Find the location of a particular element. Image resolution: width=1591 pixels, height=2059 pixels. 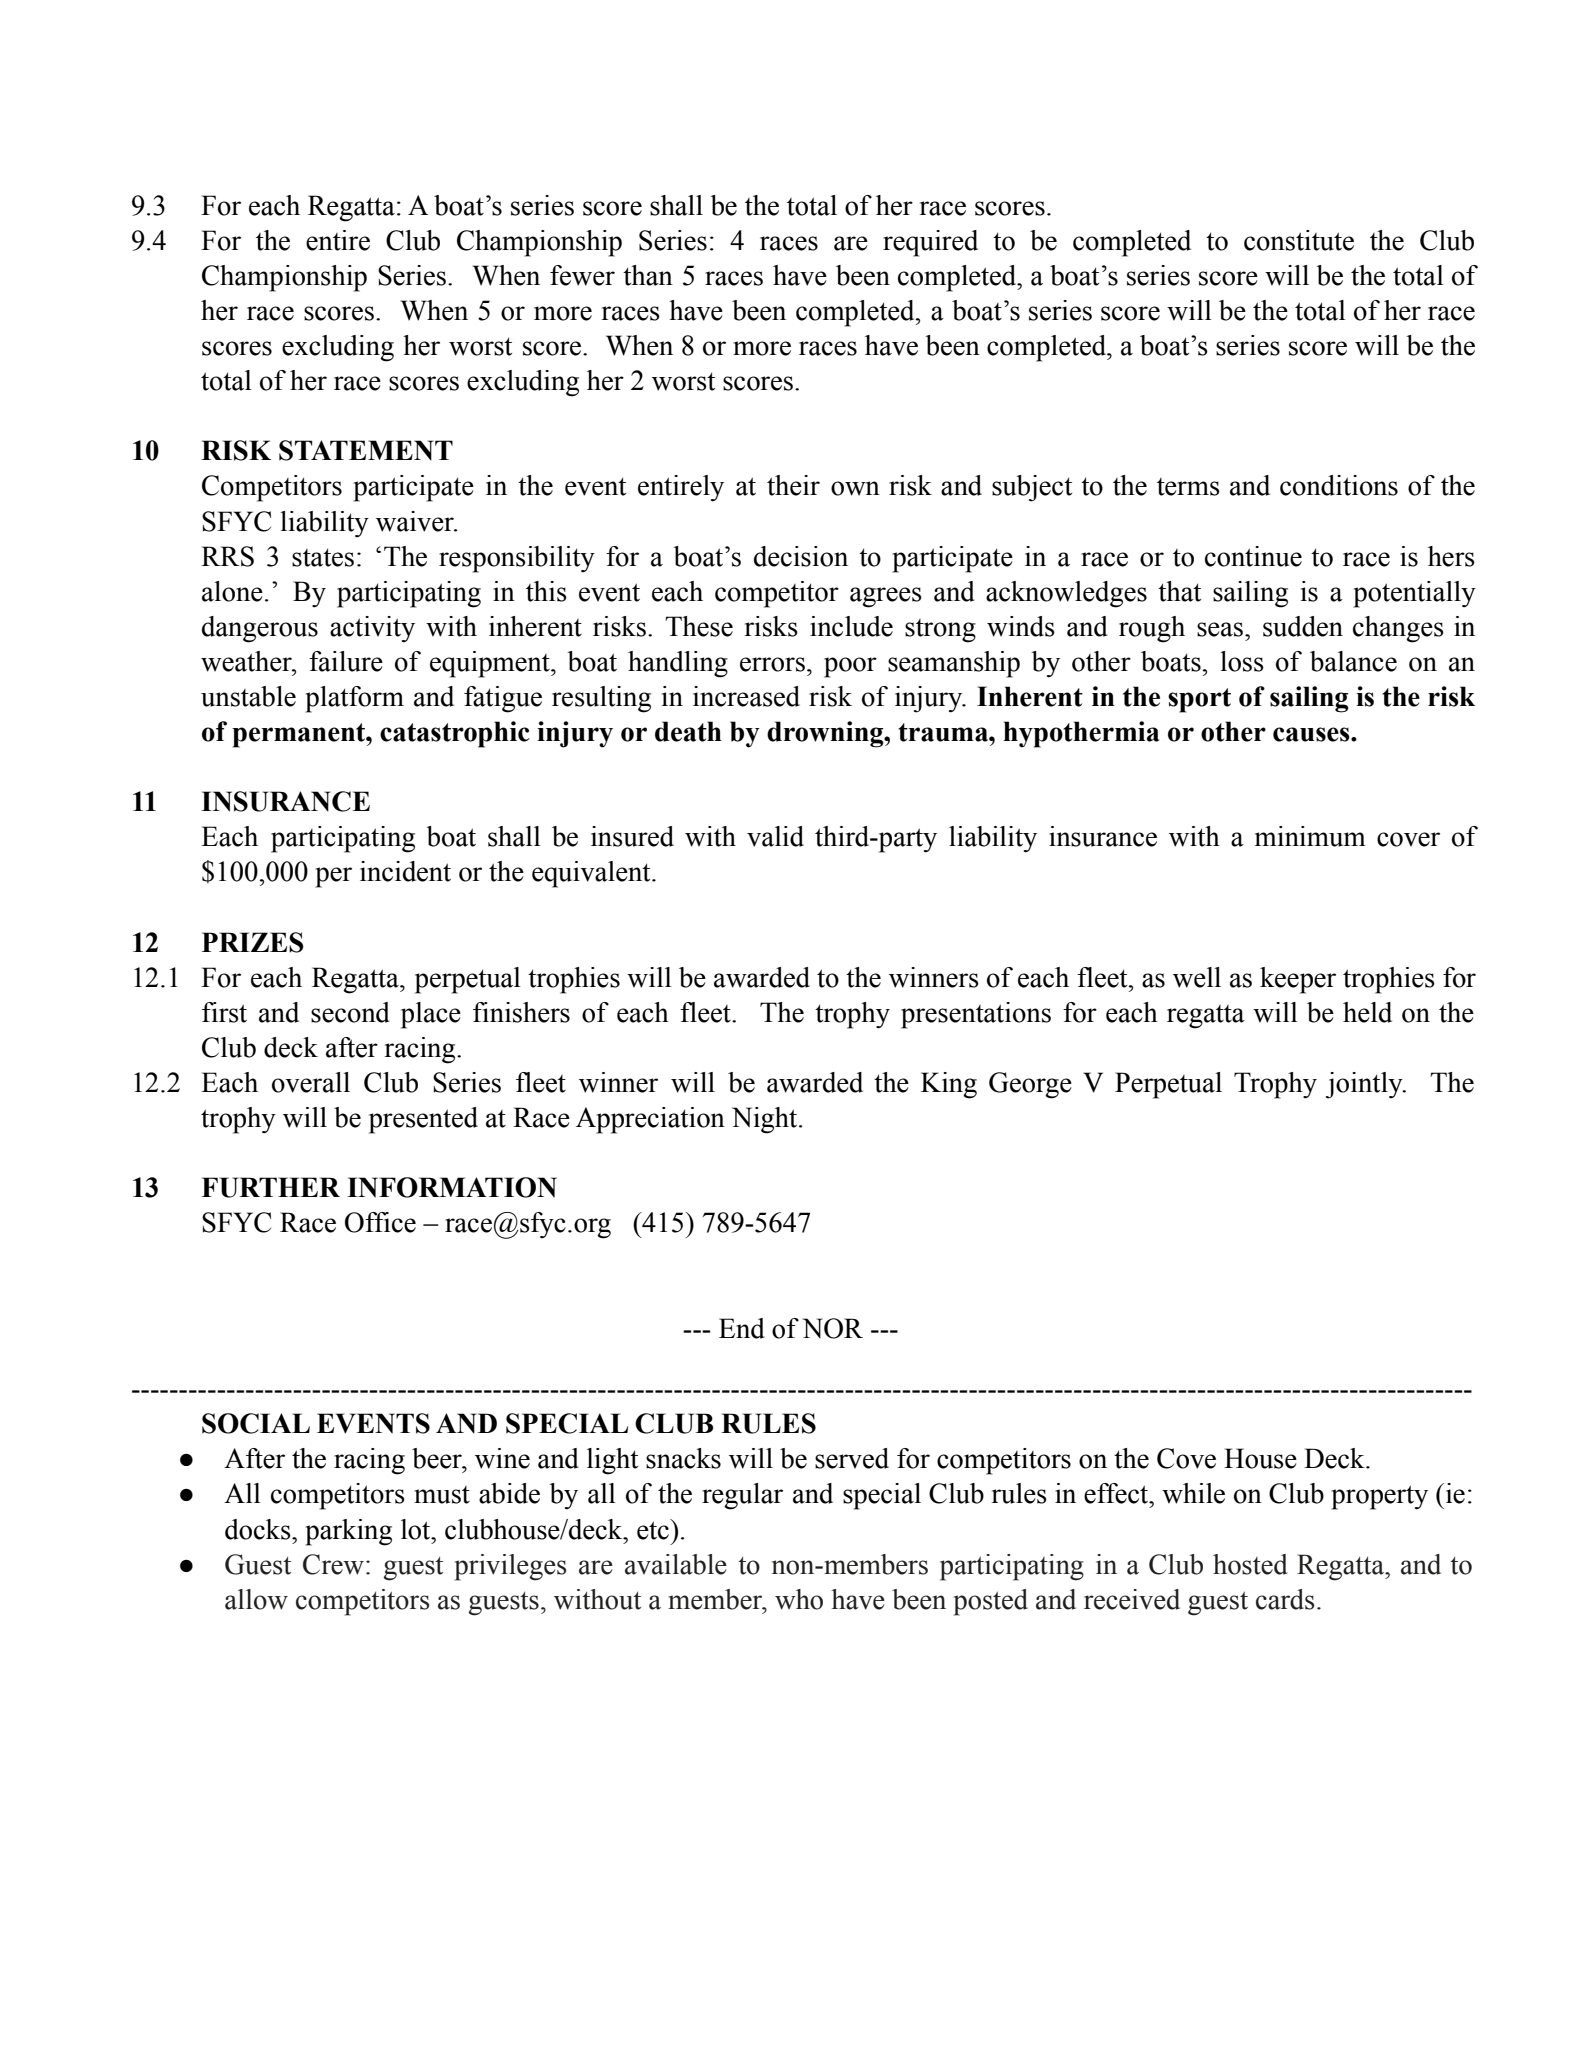

minimum is located at coordinates (1310, 836).
